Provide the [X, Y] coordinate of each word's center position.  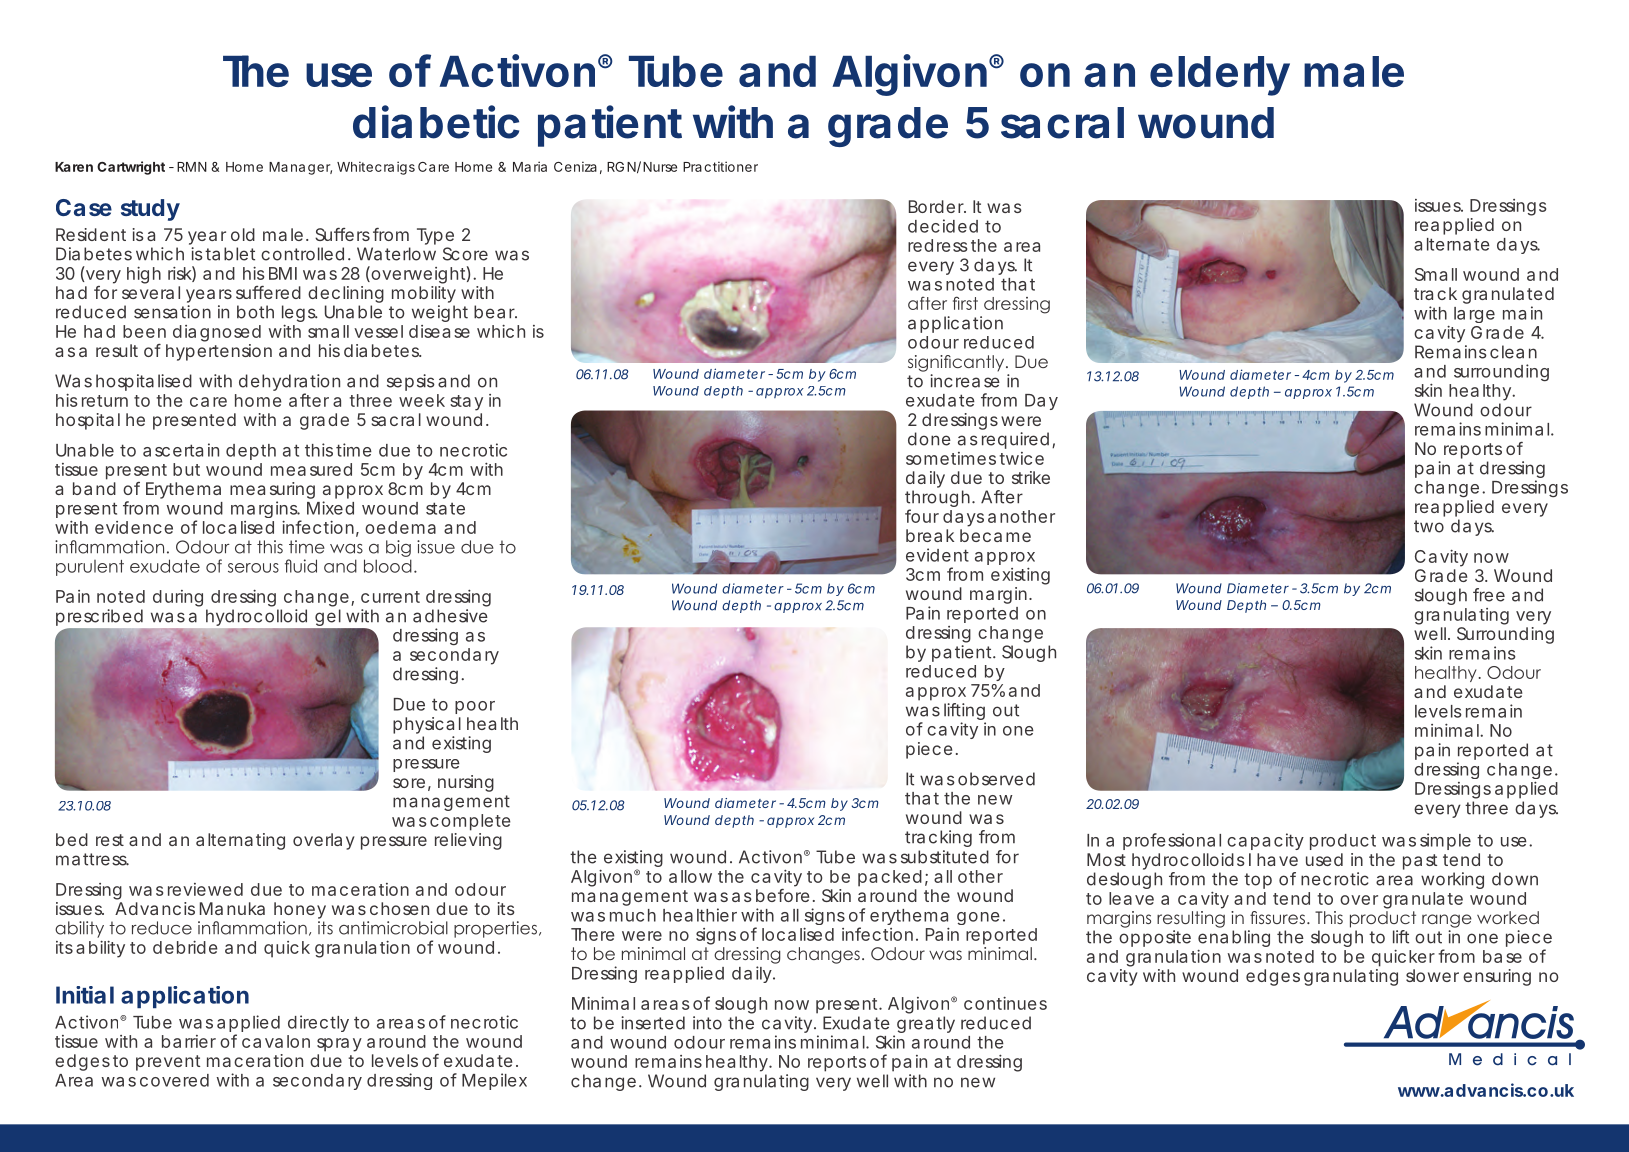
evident [937, 555]
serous [253, 568]
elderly [1220, 76]
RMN [192, 167]
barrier [189, 1041]
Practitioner [720, 166]
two [1429, 526]
